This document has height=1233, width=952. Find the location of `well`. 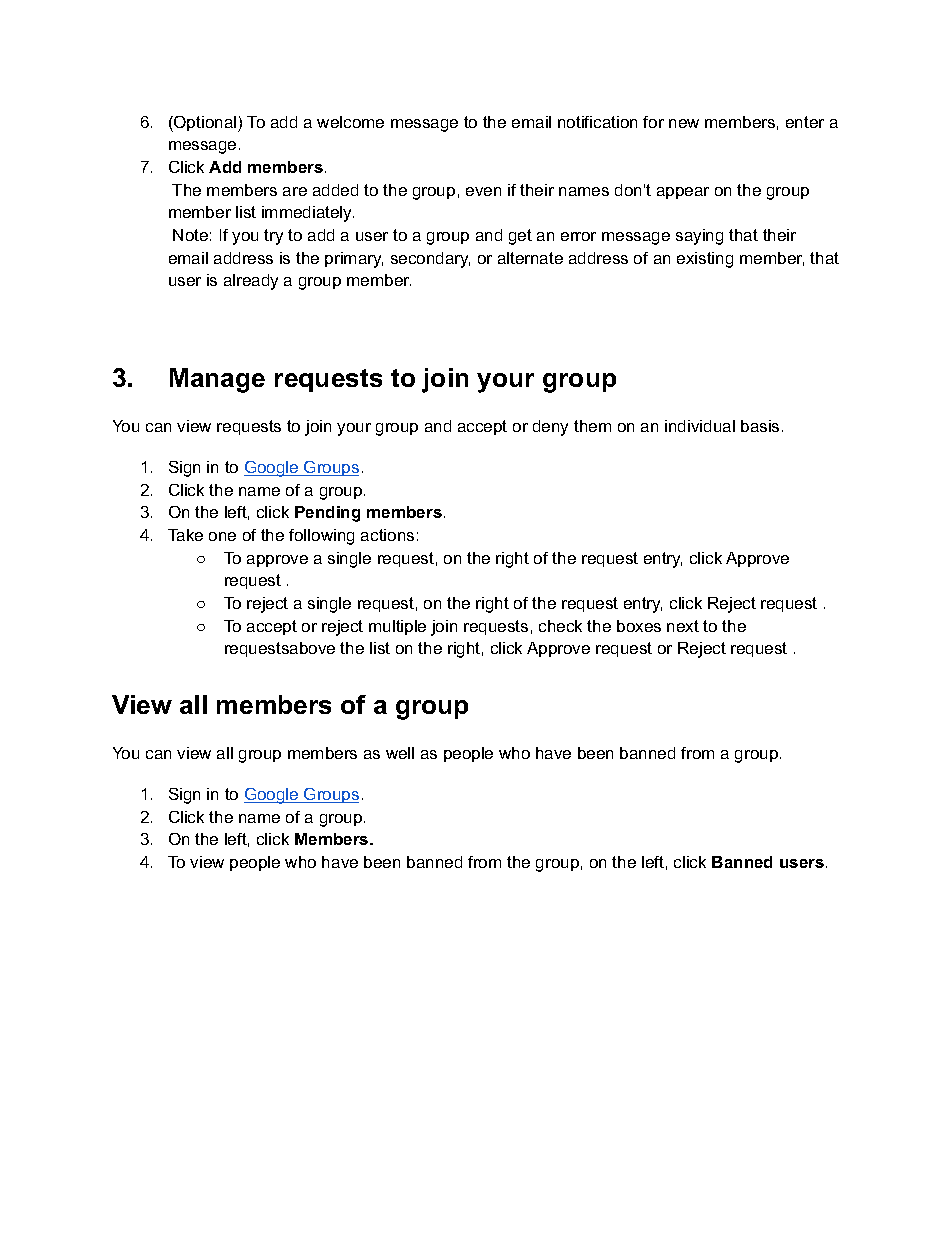

well is located at coordinates (400, 753).
